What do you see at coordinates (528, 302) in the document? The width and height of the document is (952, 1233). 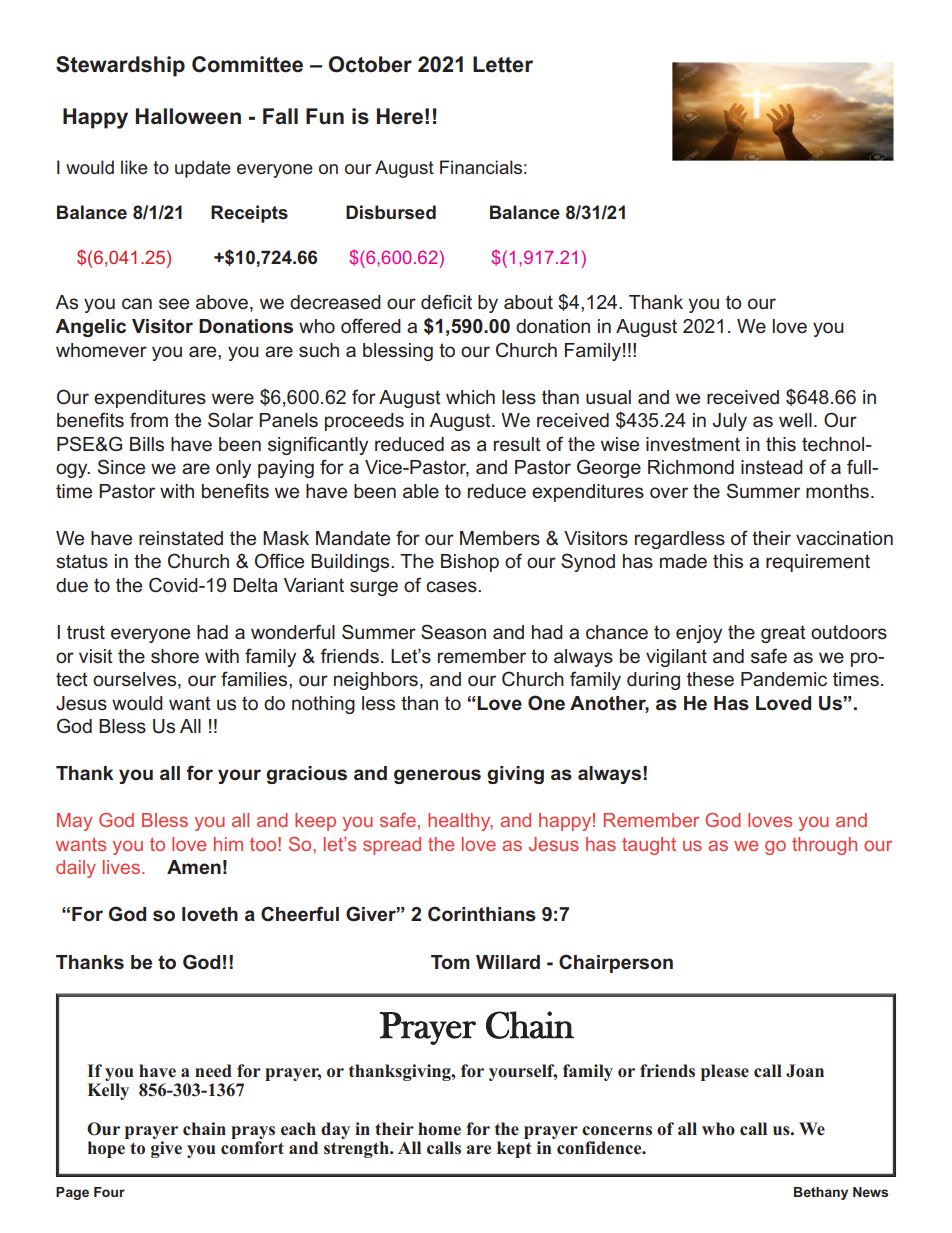 I see `about` at bounding box center [528, 302].
